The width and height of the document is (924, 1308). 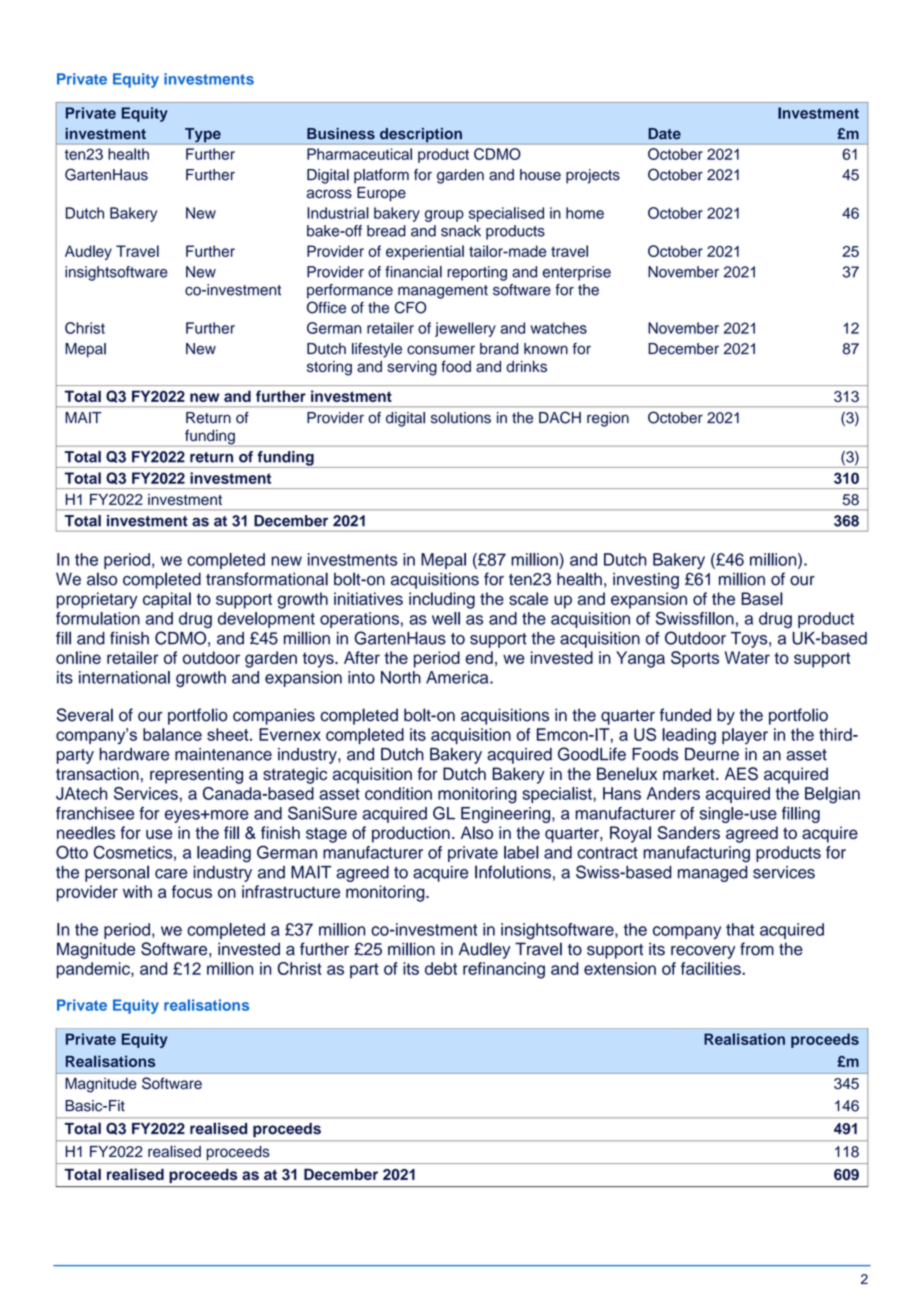 I want to click on condition, so click(x=398, y=793).
